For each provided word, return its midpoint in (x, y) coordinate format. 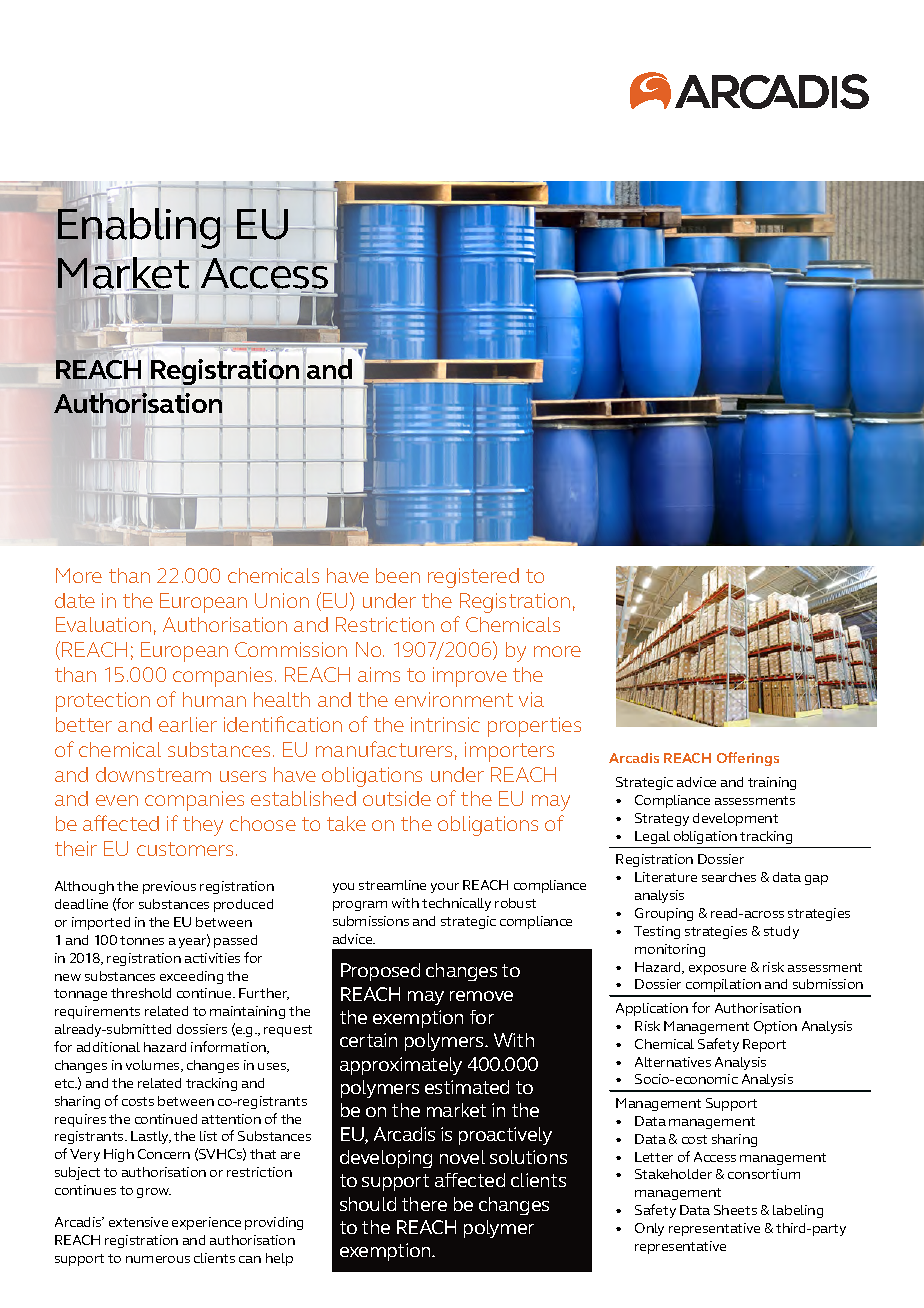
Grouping (664, 914)
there (424, 1204)
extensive (138, 1222)
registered (473, 578)
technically (456, 904)
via (531, 699)
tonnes (142, 940)
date (75, 600)
